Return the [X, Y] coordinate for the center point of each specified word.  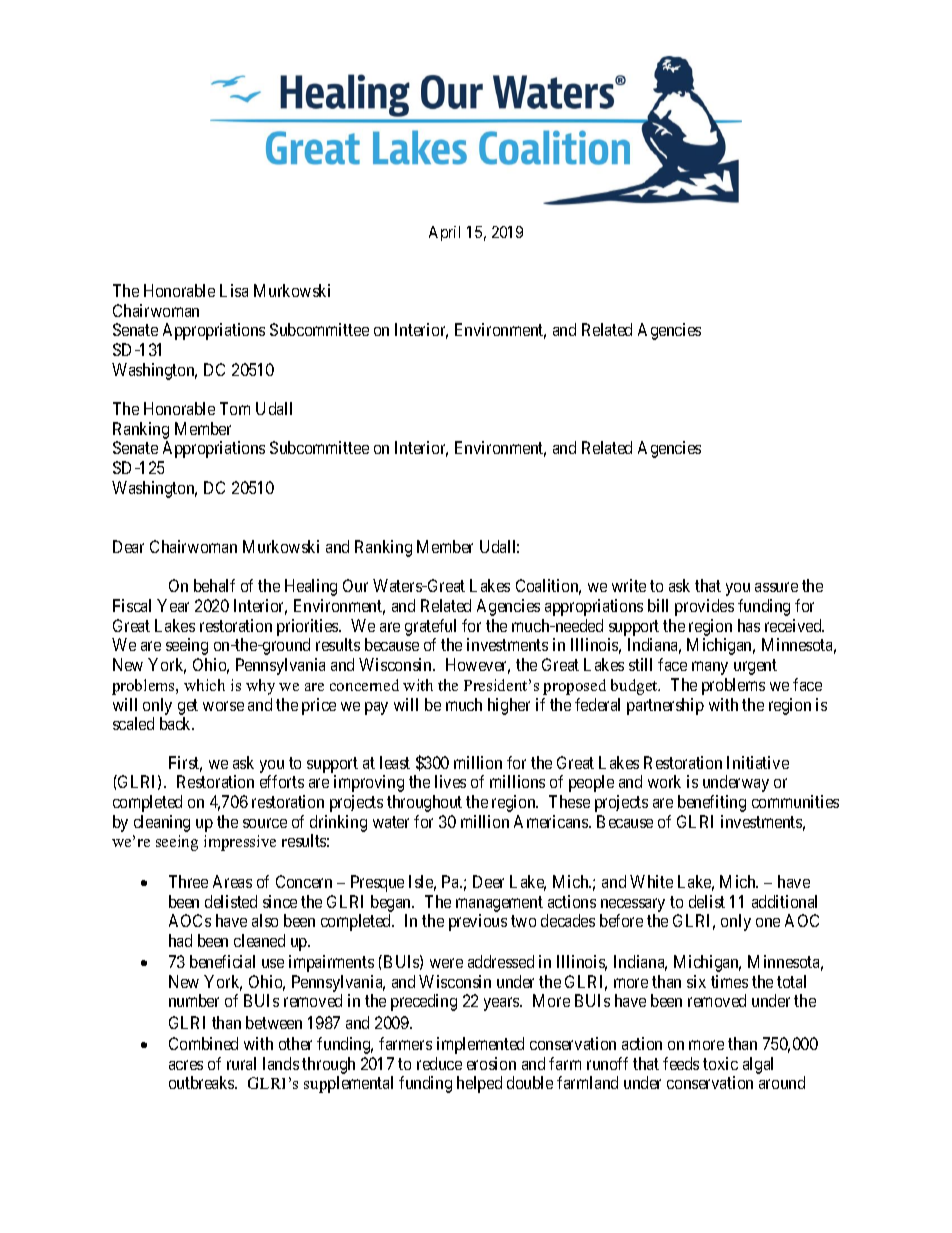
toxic [720, 1063]
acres [186, 1065]
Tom [235, 408]
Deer [488, 881]
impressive [240, 843]
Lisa [234, 290]
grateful [430, 627]
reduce [439, 1063]
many [710, 668]
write [629, 585]
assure [776, 587]
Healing [311, 587]
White [651, 881]
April [444, 233]
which [204, 685]
